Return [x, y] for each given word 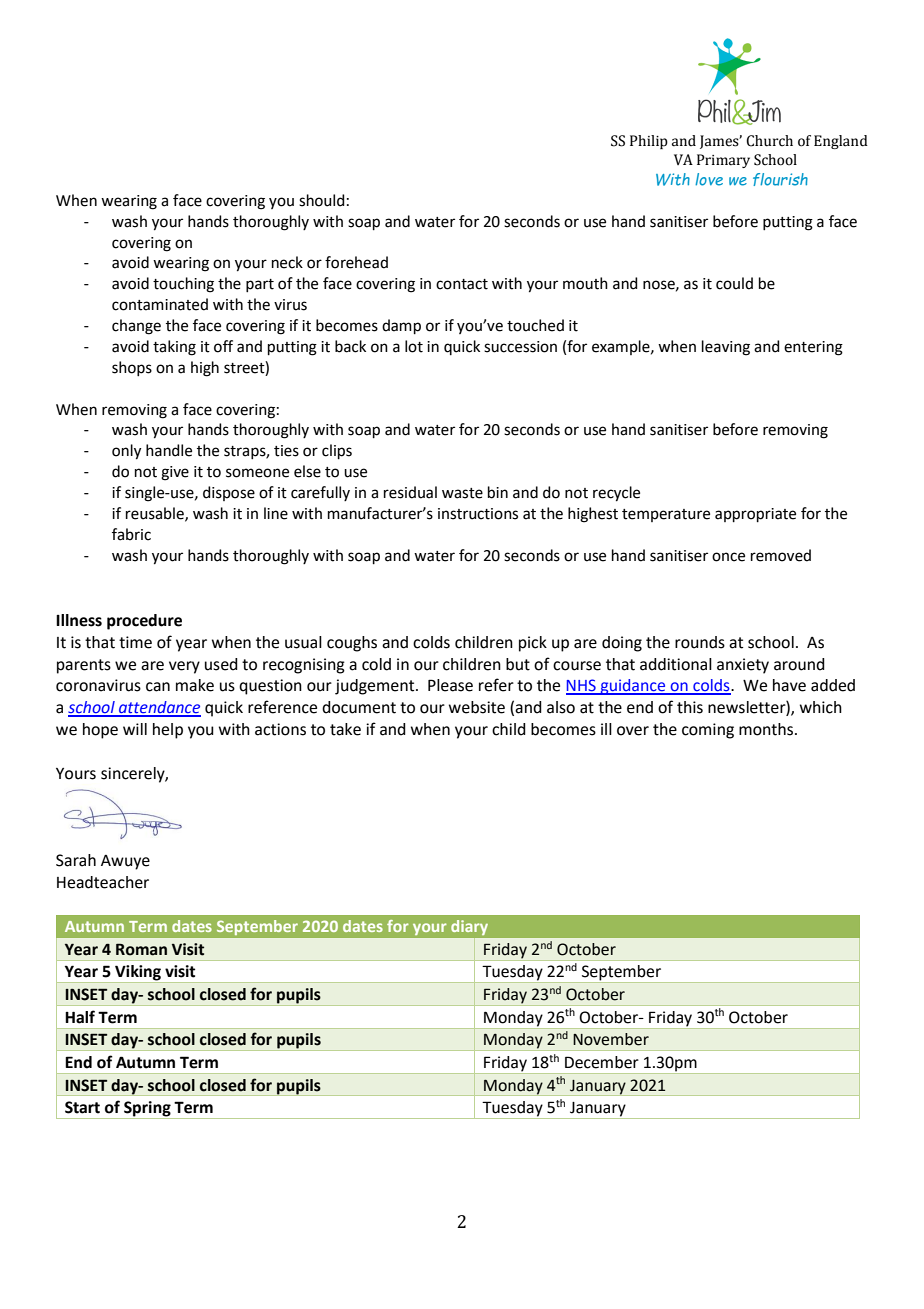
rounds [700, 642]
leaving [726, 348]
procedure [144, 622]
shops [132, 368]
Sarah [76, 860]
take [345, 729]
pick [533, 644]
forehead [356, 262]
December [602, 1062]
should [322, 200]
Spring [147, 1110]
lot [414, 346]
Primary [723, 161]
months [767, 729]
